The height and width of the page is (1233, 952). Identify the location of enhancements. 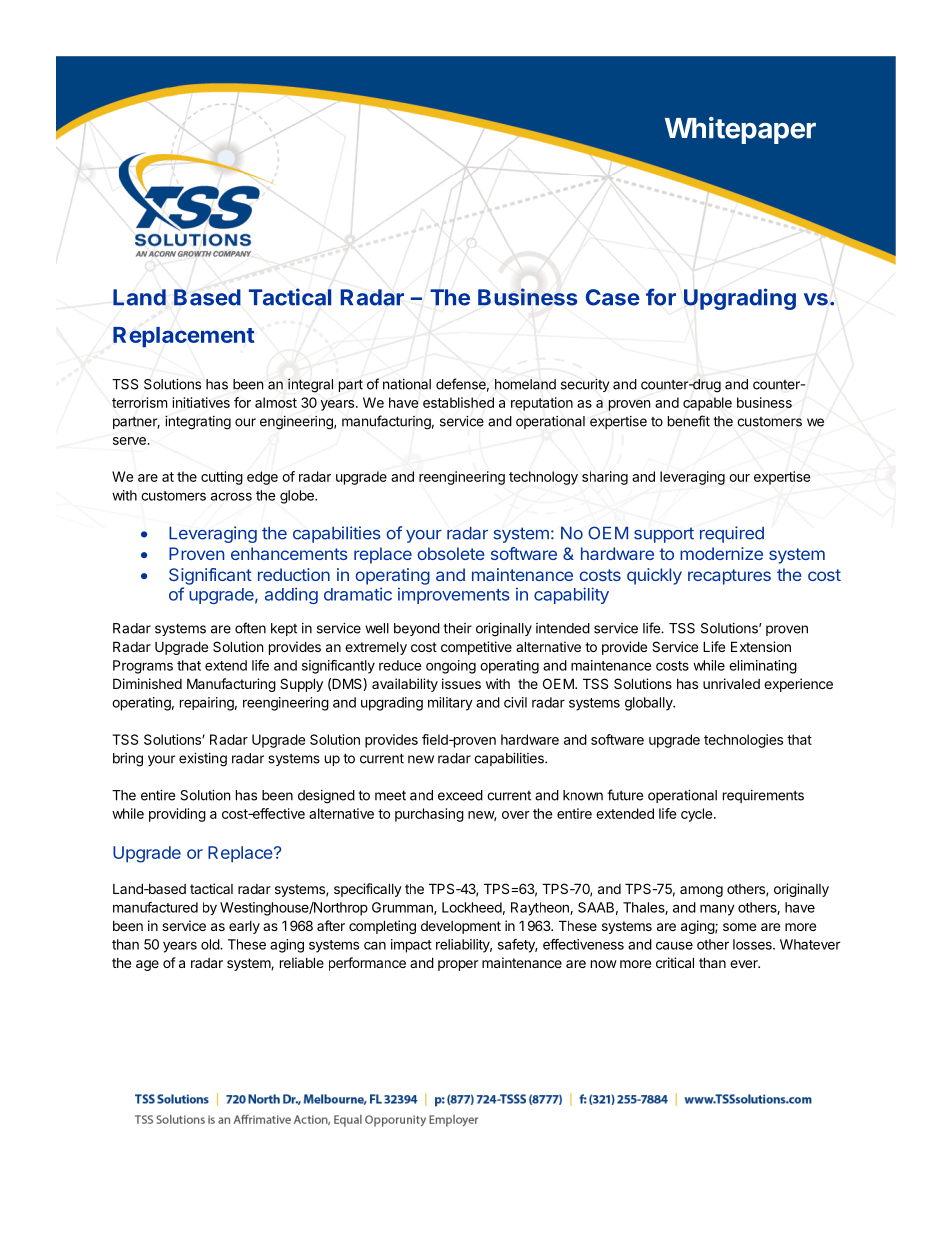
(289, 553).
